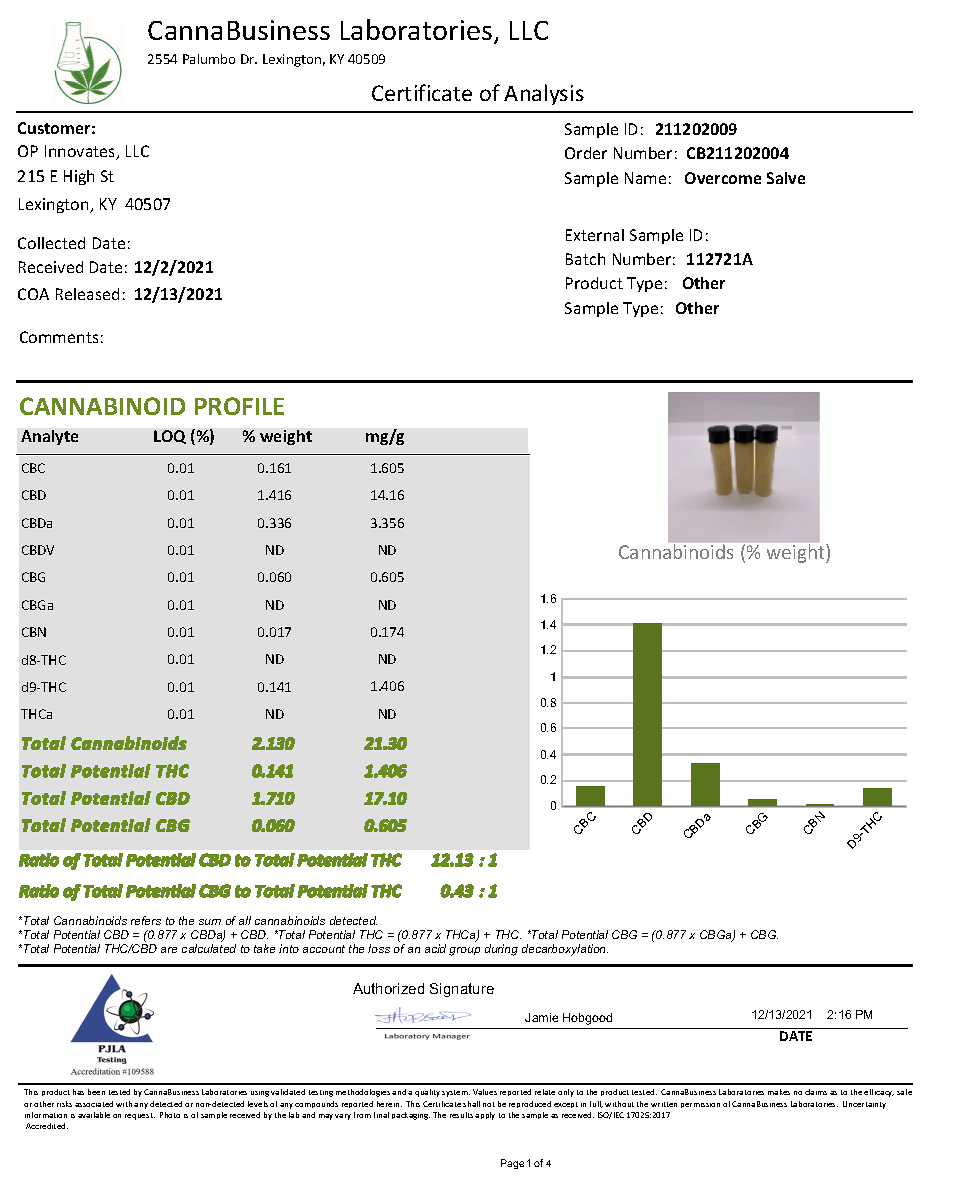  Describe the element at coordinates (565, 950) in the image. I see `decarboxylation` at that location.
